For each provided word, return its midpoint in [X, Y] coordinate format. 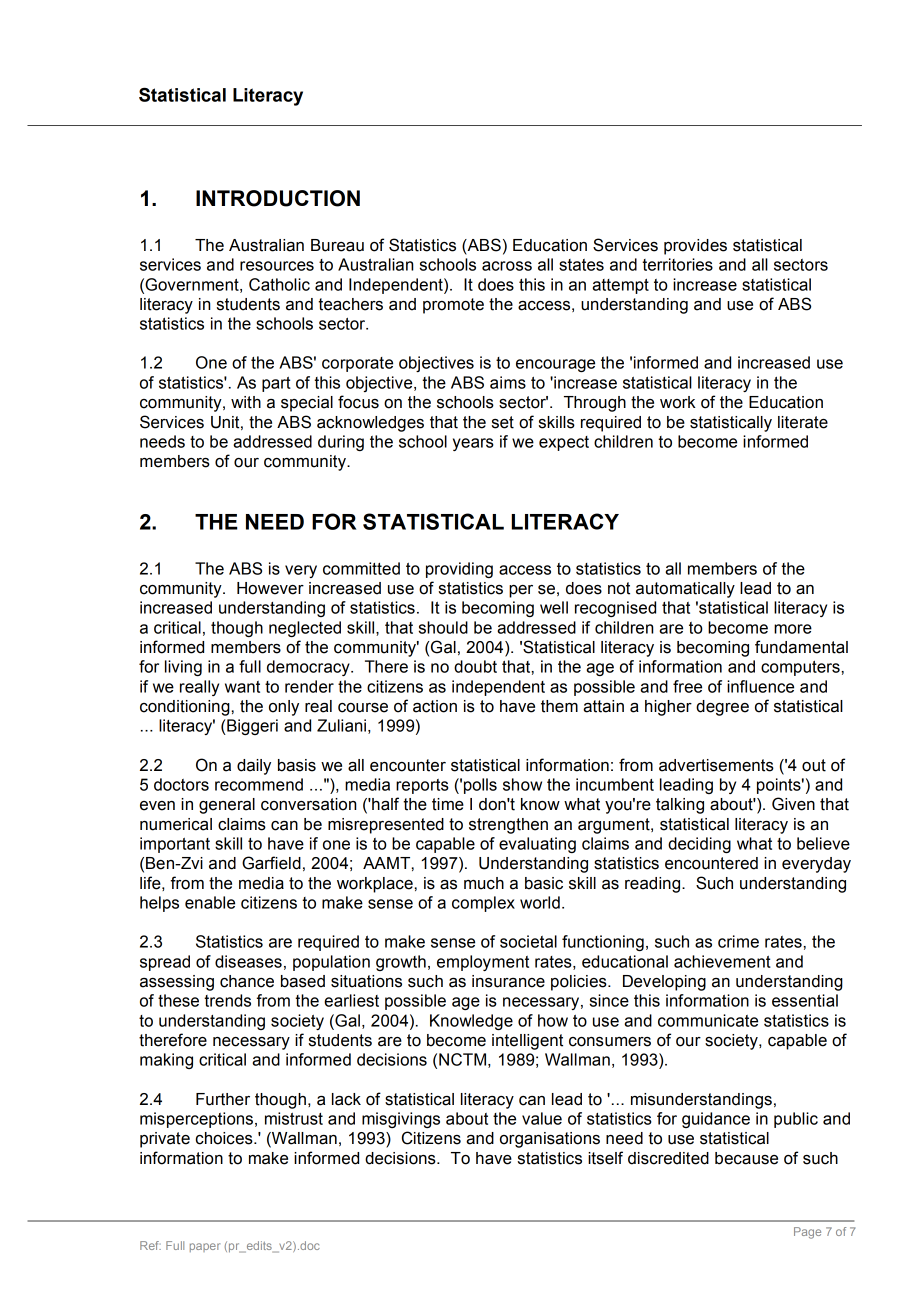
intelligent [527, 1042]
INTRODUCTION [278, 198]
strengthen [508, 826]
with [246, 402]
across [507, 266]
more [793, 629]
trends [227, 1000]
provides [695, 247]
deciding [699, 845]
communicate [708, 1020]
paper [205, 1247]
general [227, 806]
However [270, 588]
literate [803, 422]
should [443, 627]
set [503, 422]
